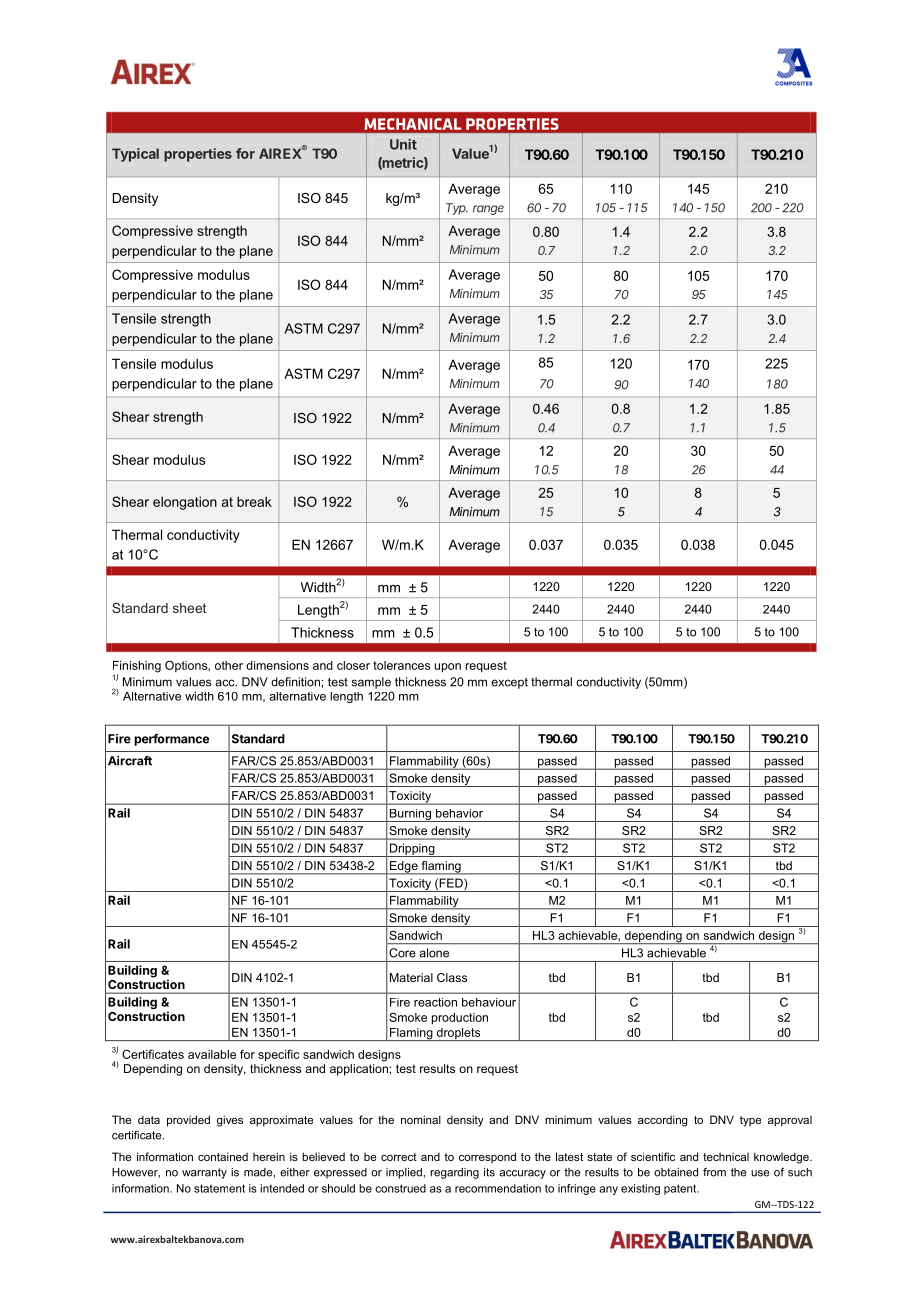 This screenshot has width=924, height=1308. What do you see at coordinates (434, 953) in the screenshot?
I see `alone` at bounding box center [434, 953].
